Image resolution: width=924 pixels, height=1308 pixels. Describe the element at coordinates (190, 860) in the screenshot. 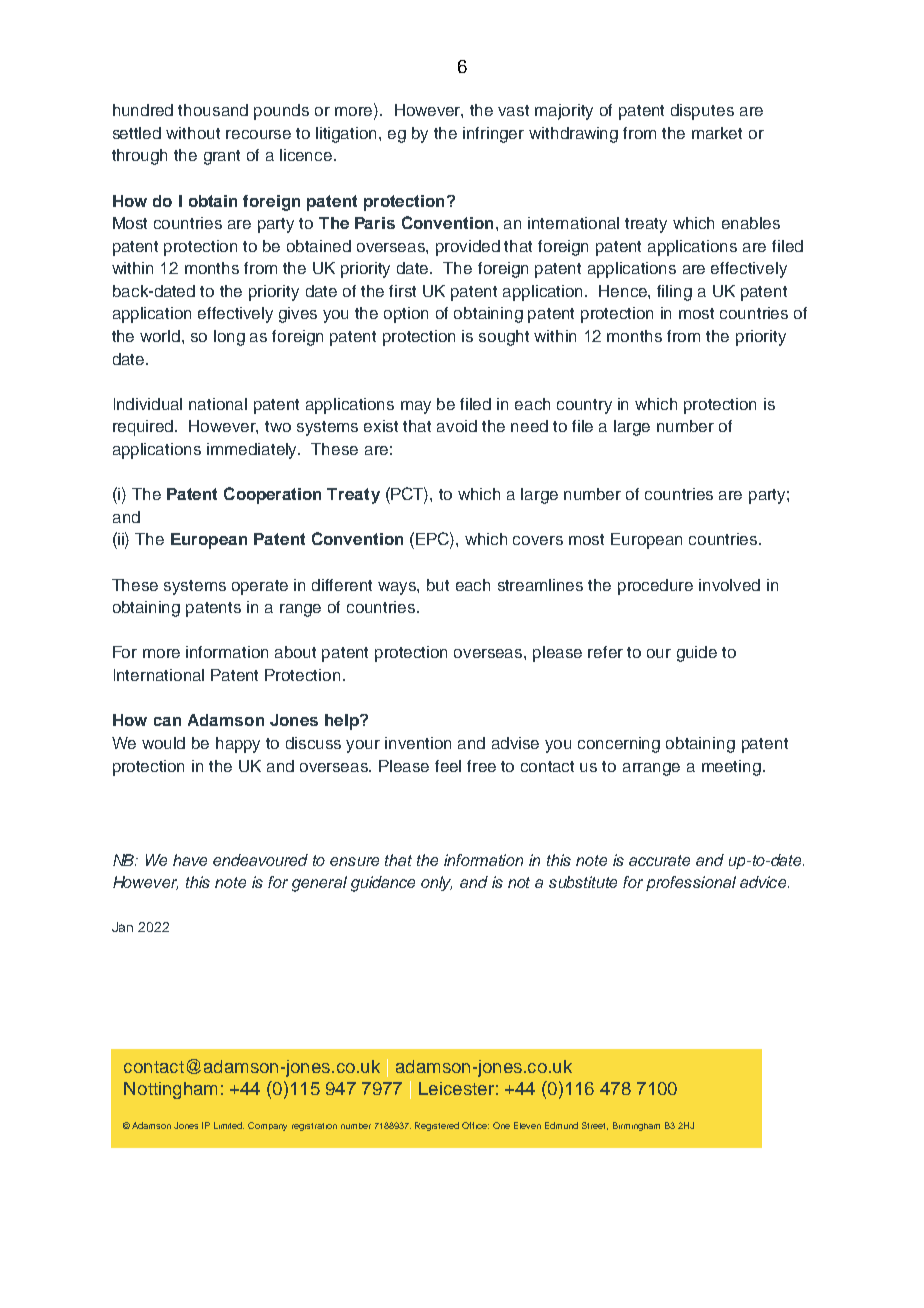

I see `have` at that location.
